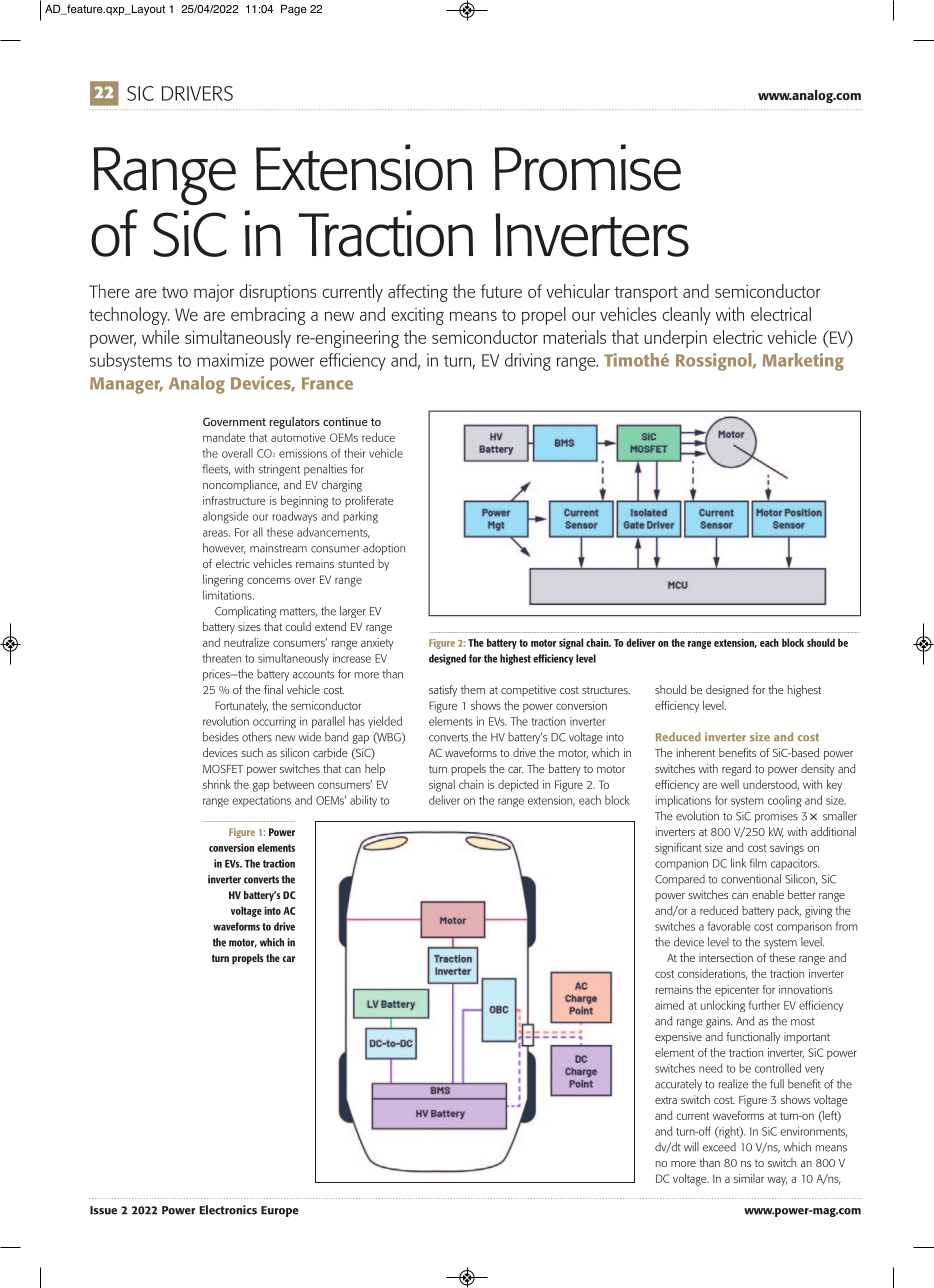 The height and width of the screenshot is (1288, 934). I want to click on driving, so click(528, 362).
